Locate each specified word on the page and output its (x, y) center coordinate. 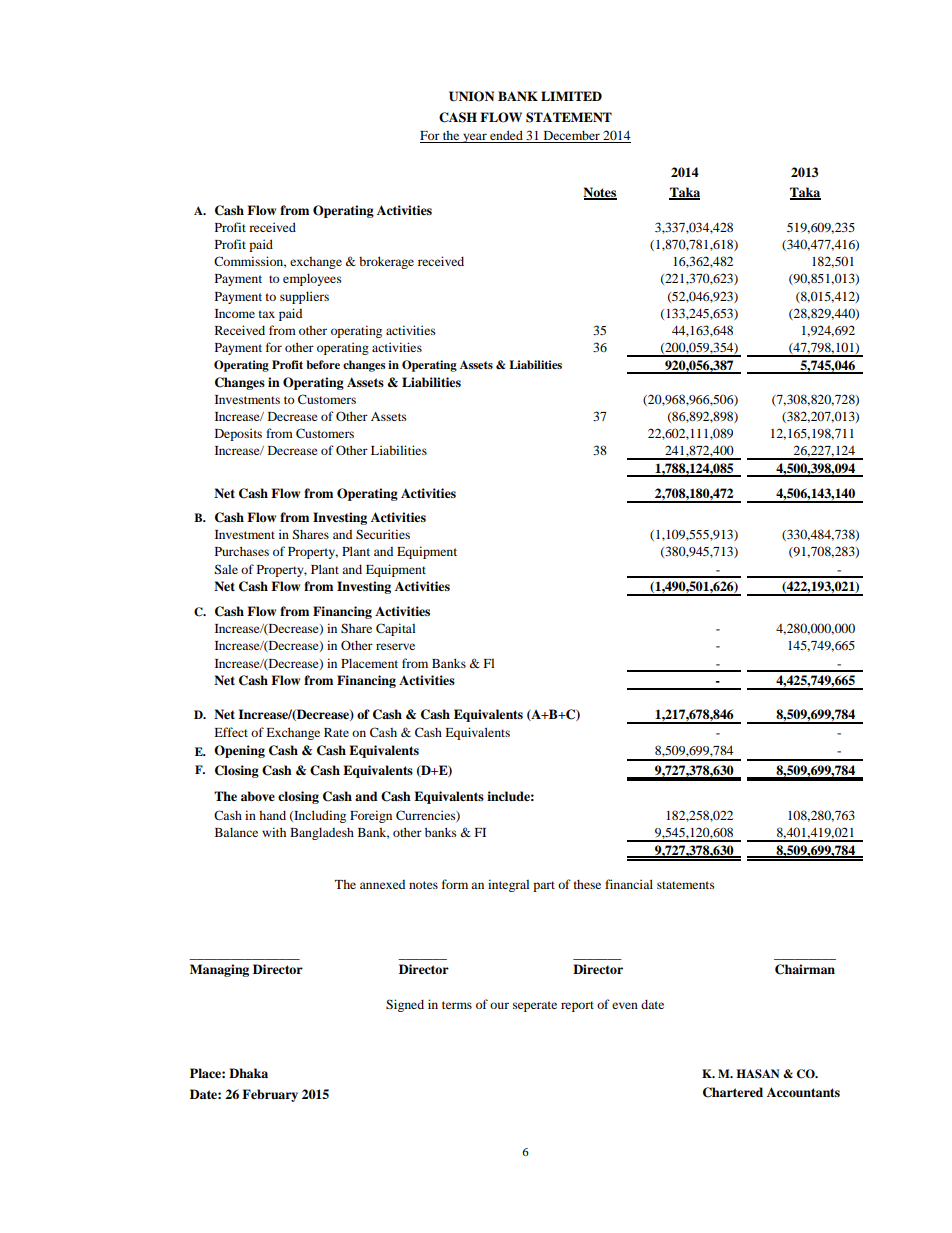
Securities (383, 534)
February (270, 1095)
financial (629, 884)
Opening (239, 751)
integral (508, 885)
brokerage (386, 262)
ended (506, 136)
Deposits (238, 434)
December (571, 136)
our (499, 1005)
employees (312, 279)
